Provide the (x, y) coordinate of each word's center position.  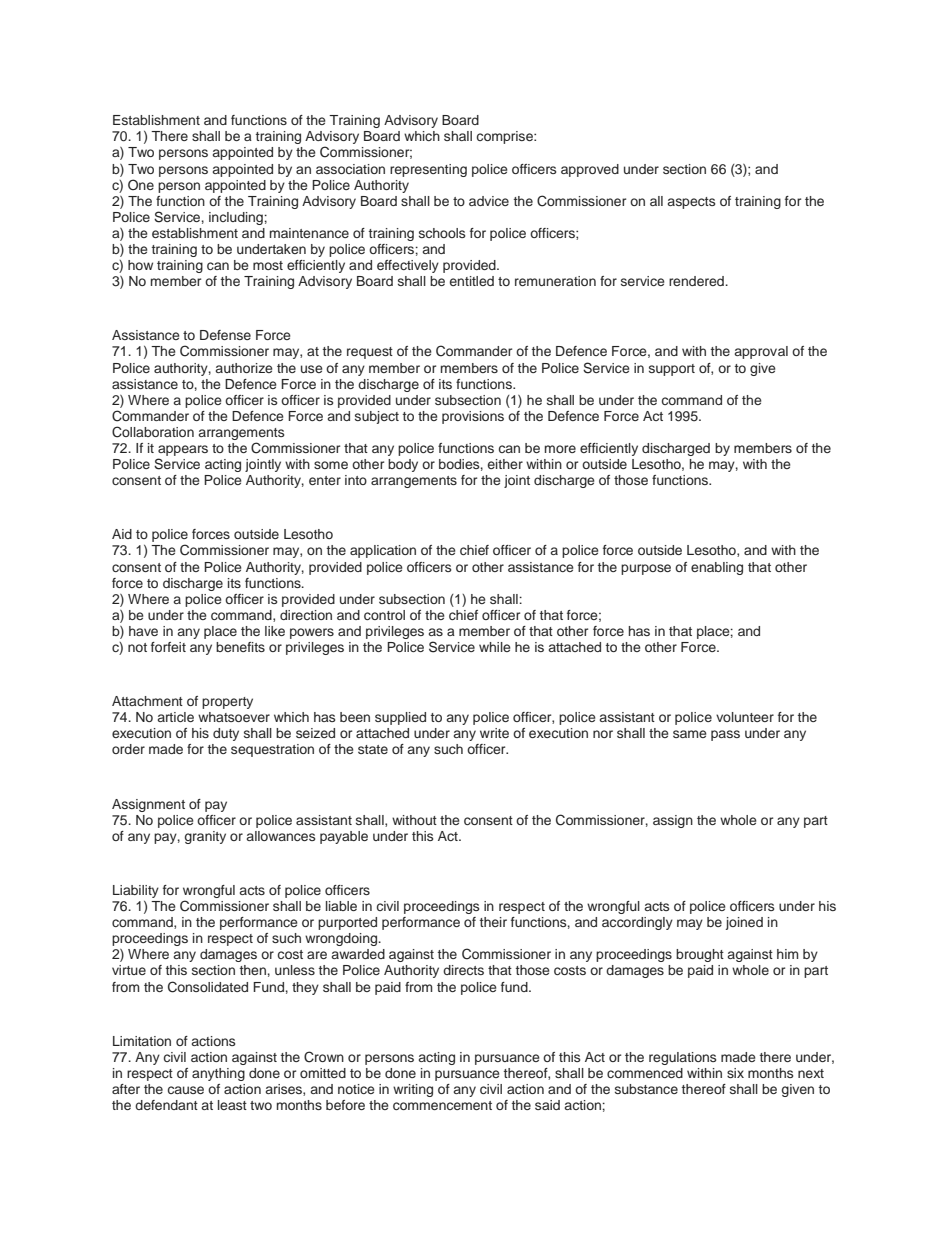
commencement (442, 1105)
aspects (691, 203)
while (495, 647)
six (735, 1073)
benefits (240, 647)
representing (428, 170)
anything (218, 1074)
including (236, 218)
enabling (717, 568)
